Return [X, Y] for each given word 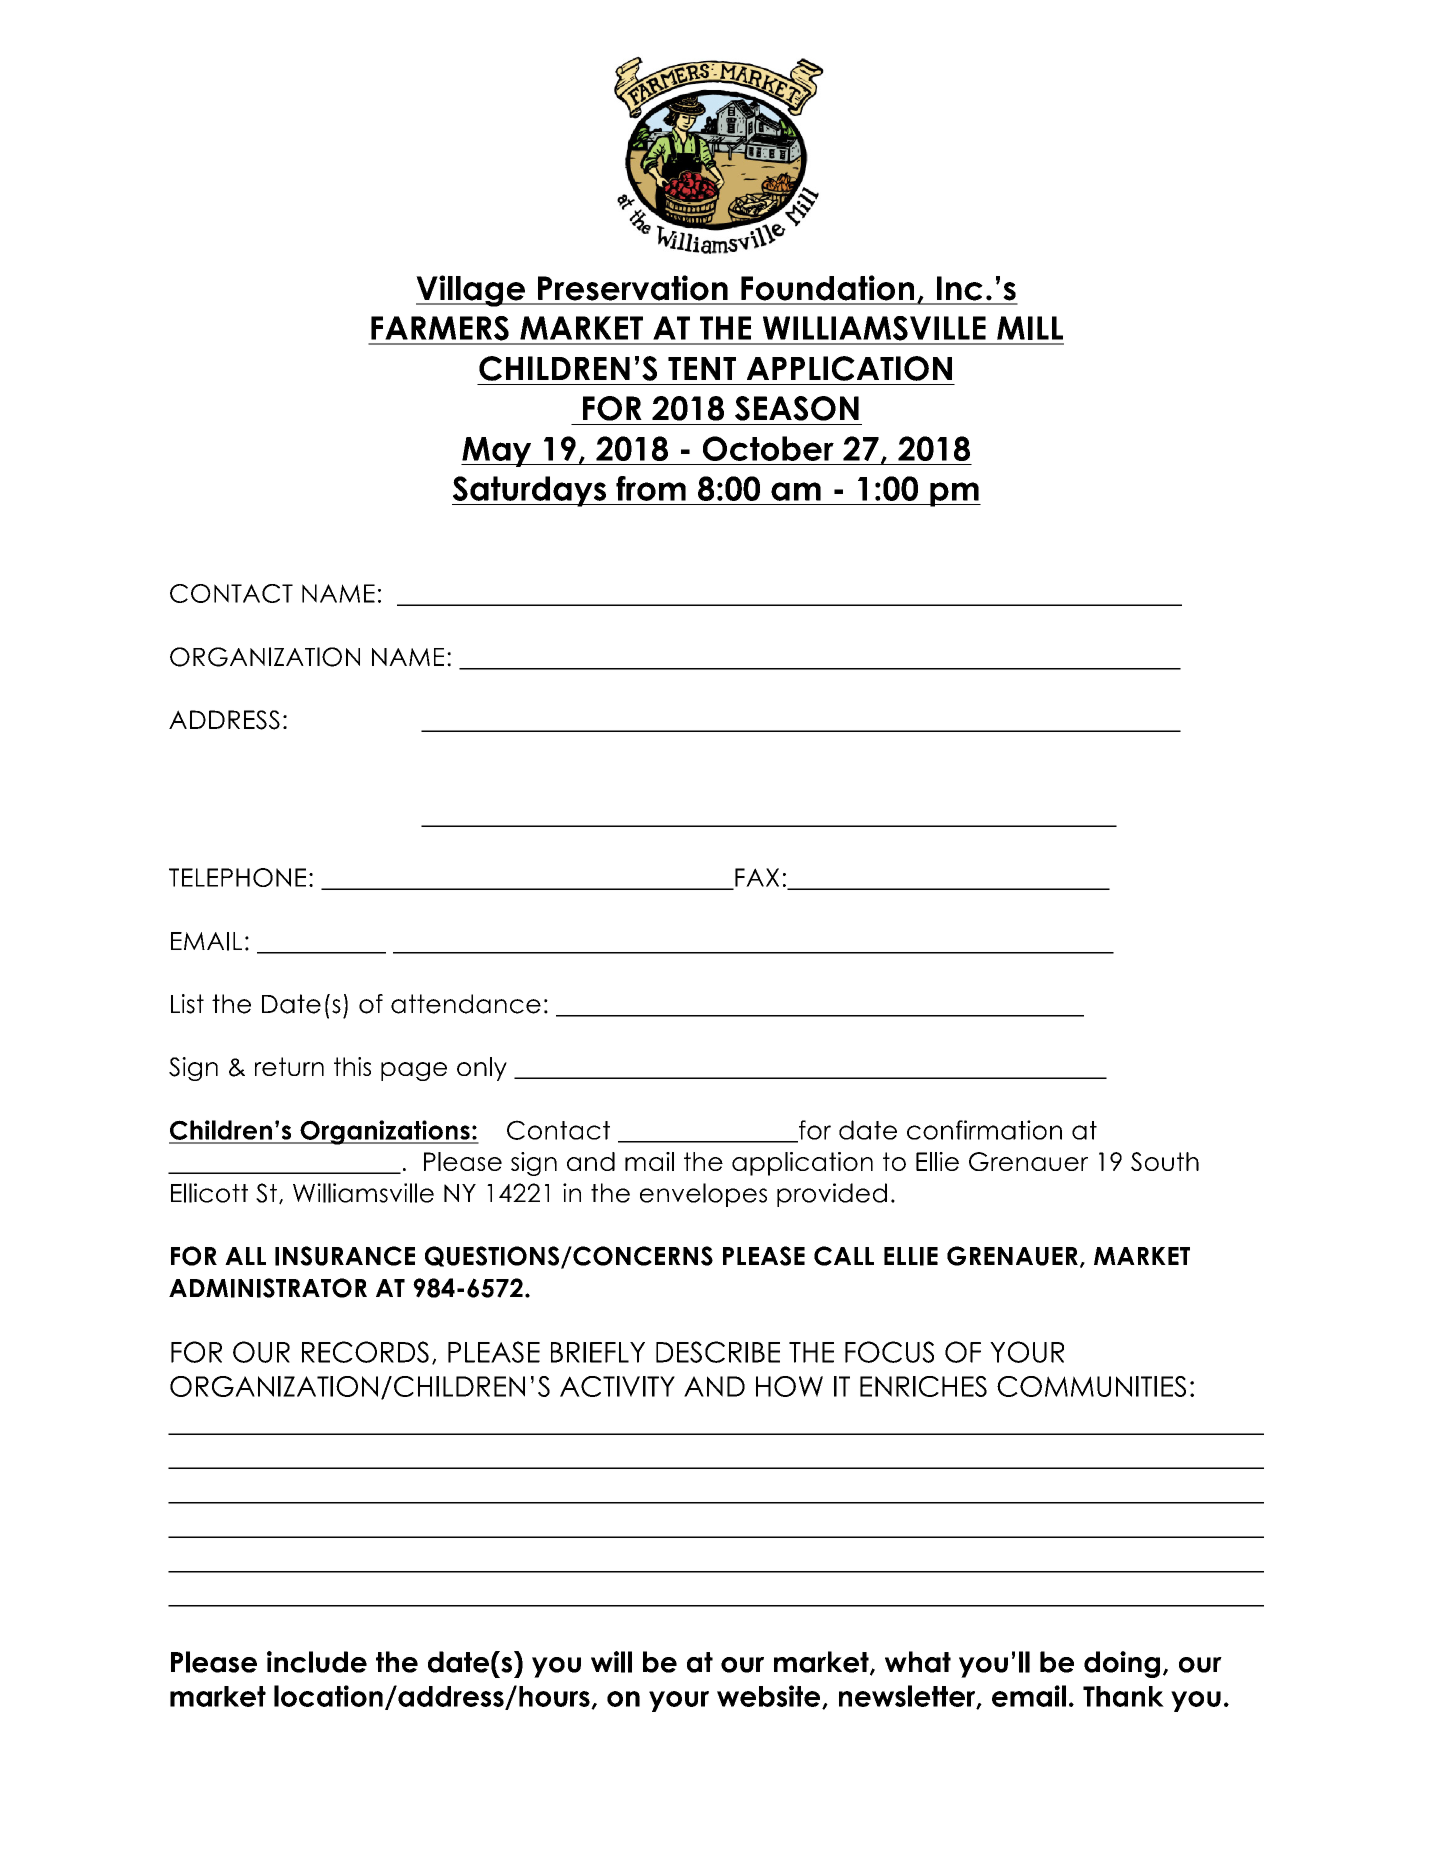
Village [471, 291]
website [770, 1697]
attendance [466, 1004]
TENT [702, 368]
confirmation [984, 1130]
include [317, 1662]
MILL [1030, 328]
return [289, 1066]
